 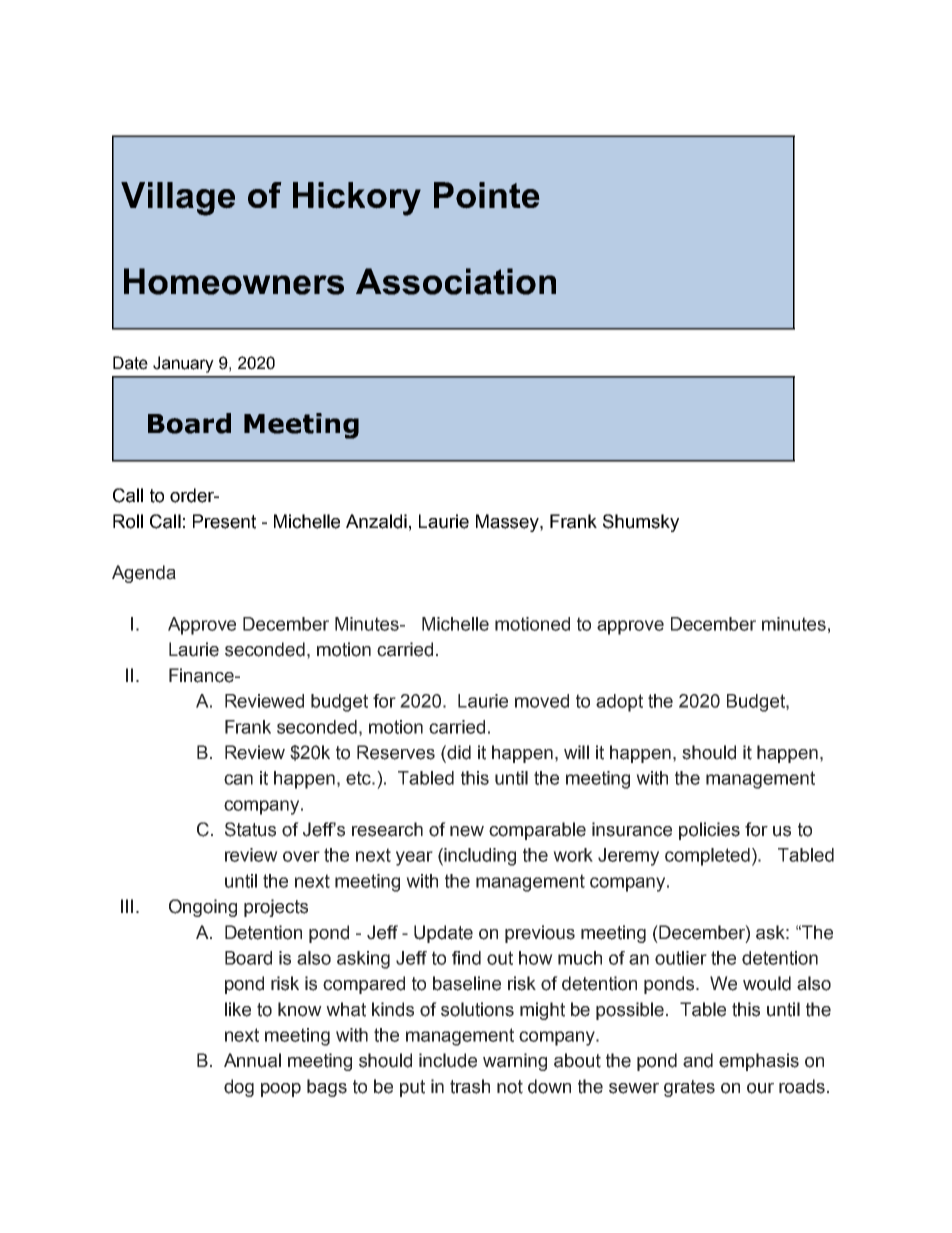 What do you see at coordinates (487, 195) in the image?
I see `Pointe` at bounding box center [487, 195].
